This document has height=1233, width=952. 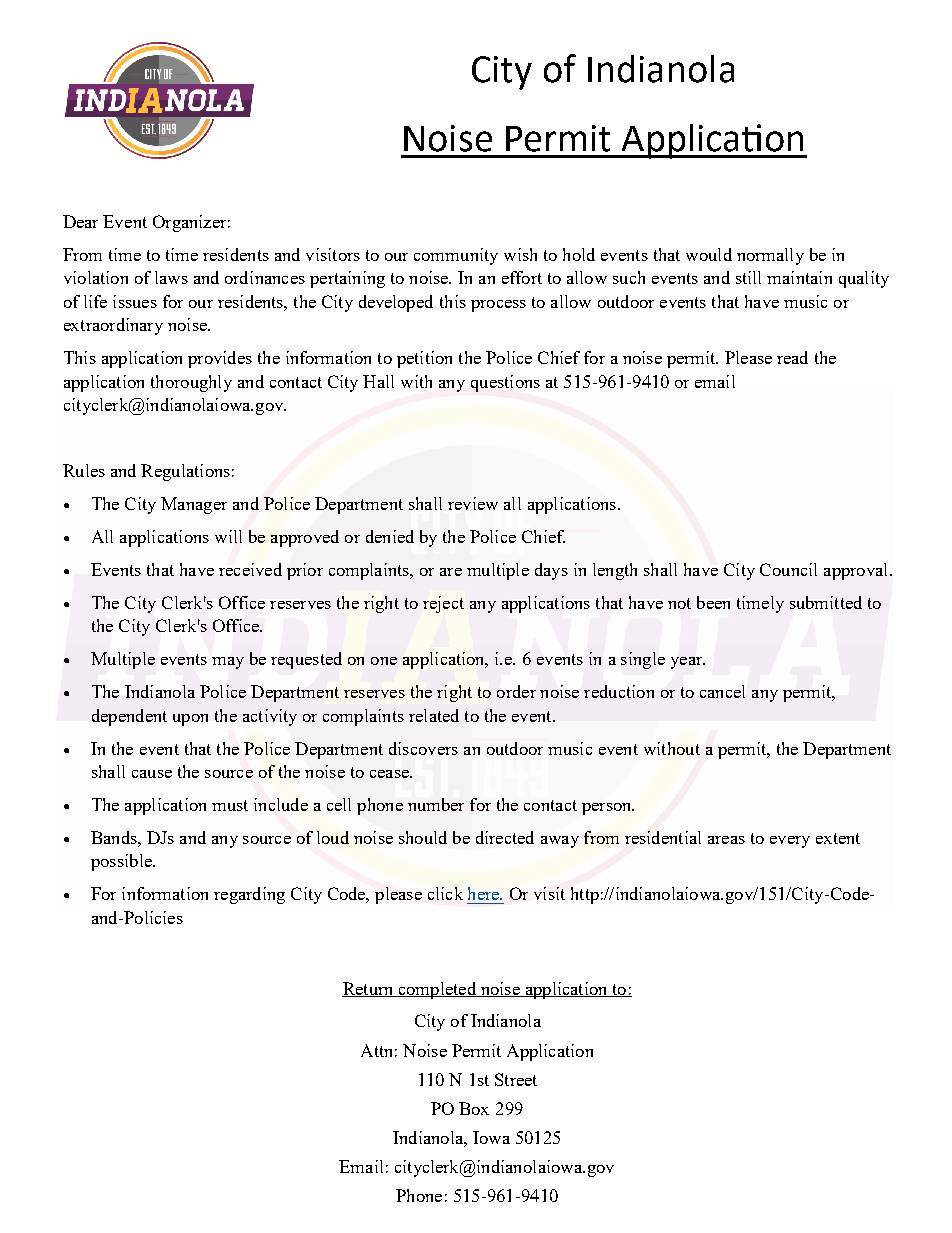 I want to click on number, so click(x=436, y=804).
